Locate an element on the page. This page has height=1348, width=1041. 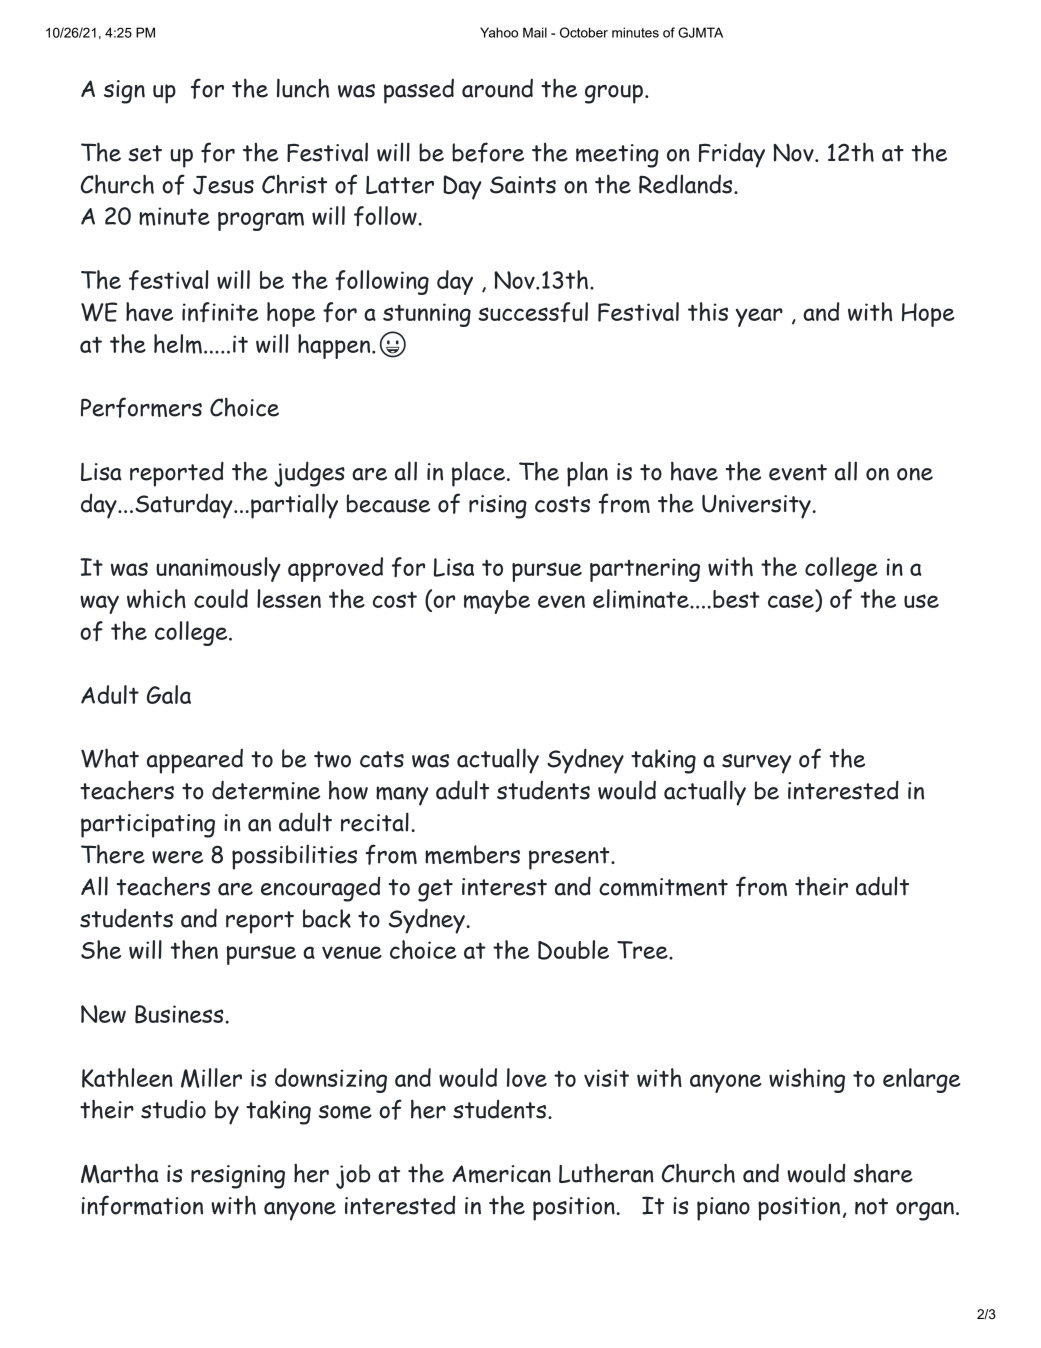
successful is located at coordinates (533, 312).
